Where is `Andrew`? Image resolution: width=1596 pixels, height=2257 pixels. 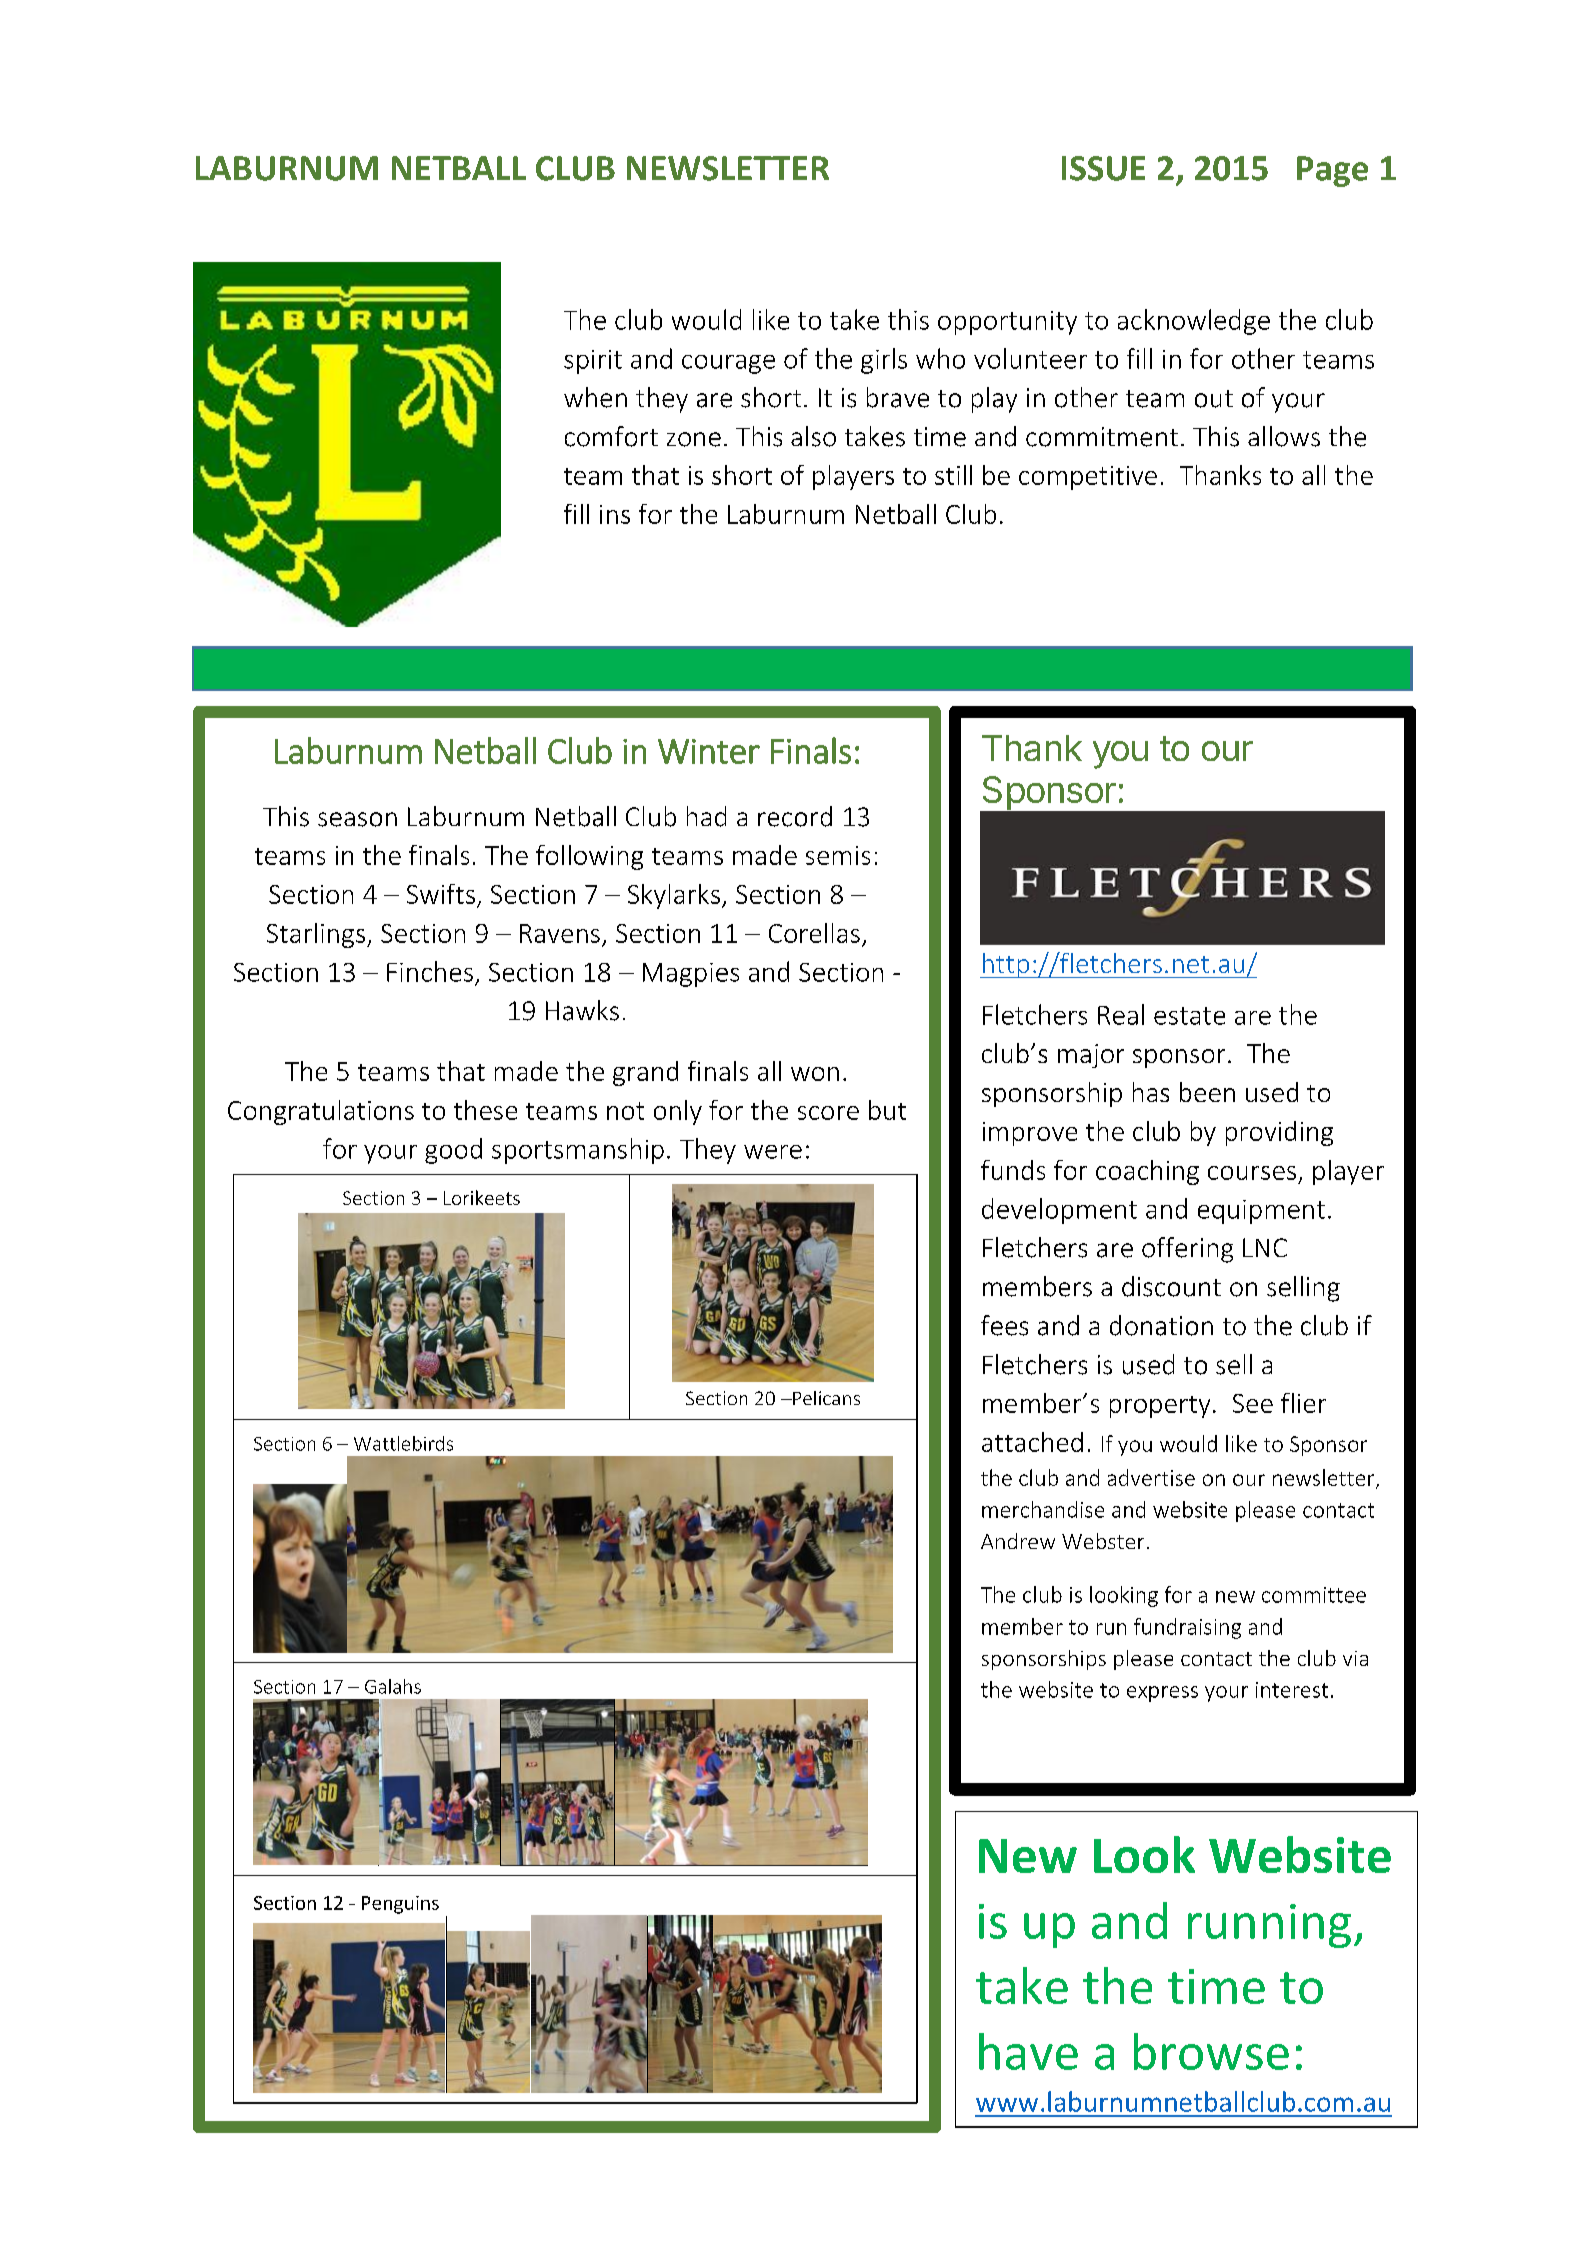 Andrew is located at coordinates (1018, 1541).
